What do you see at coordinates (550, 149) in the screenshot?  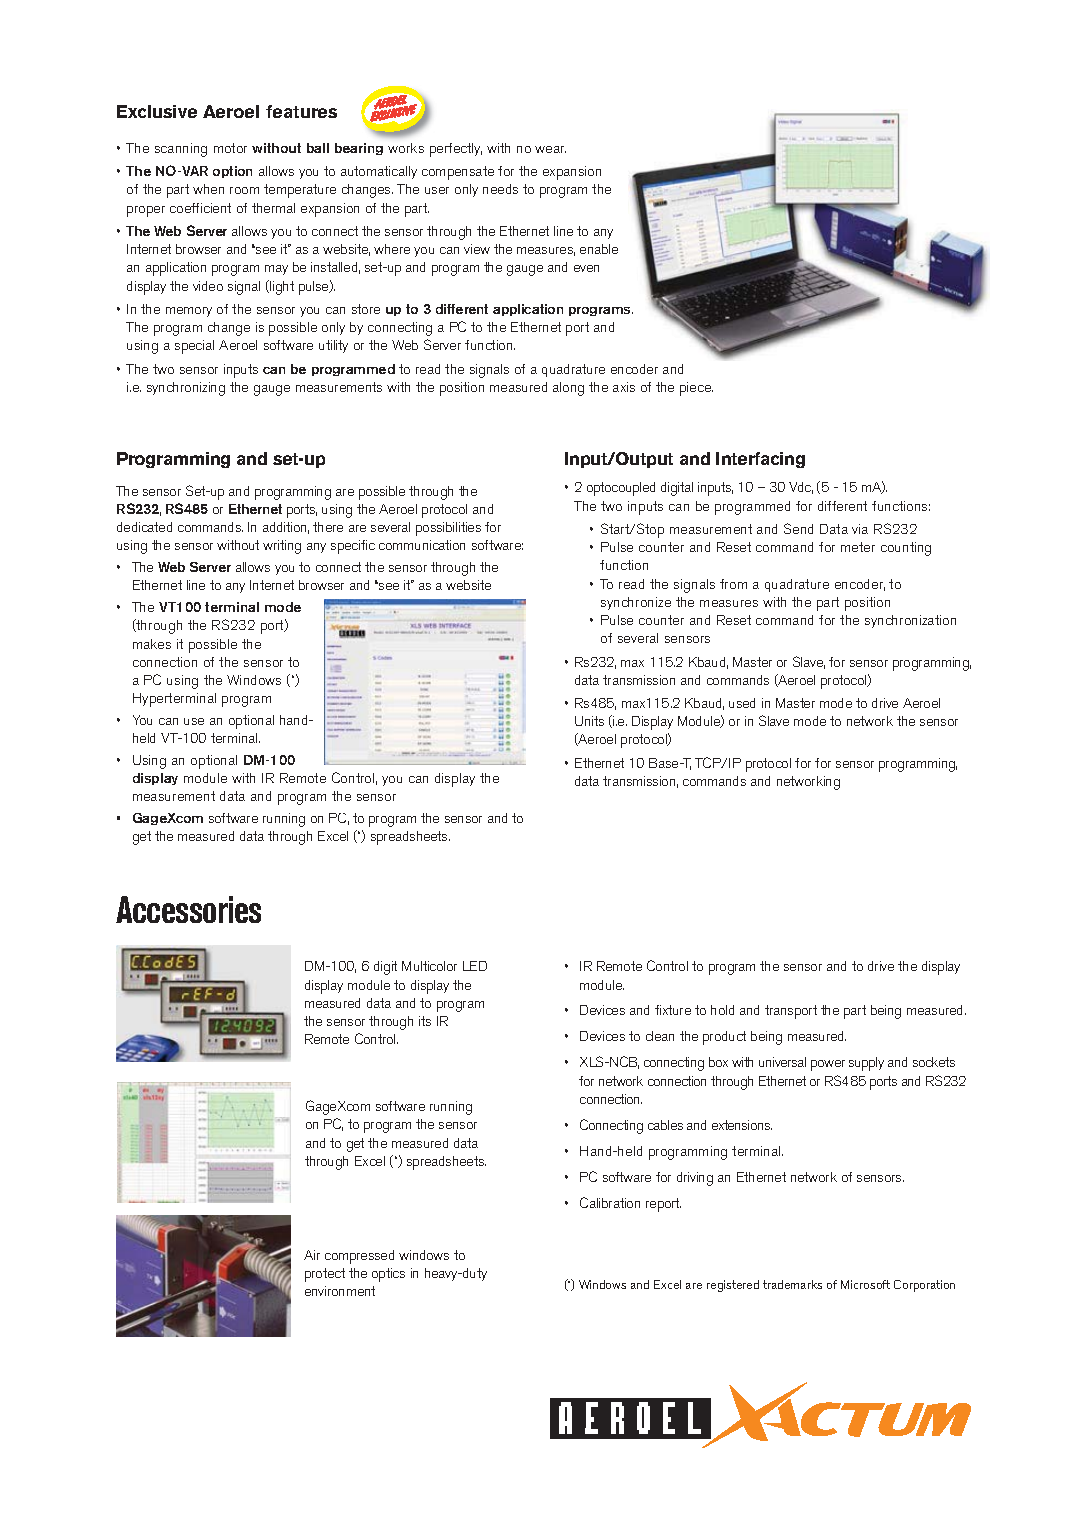 I see `wear` at bounding box center [550, 149].
